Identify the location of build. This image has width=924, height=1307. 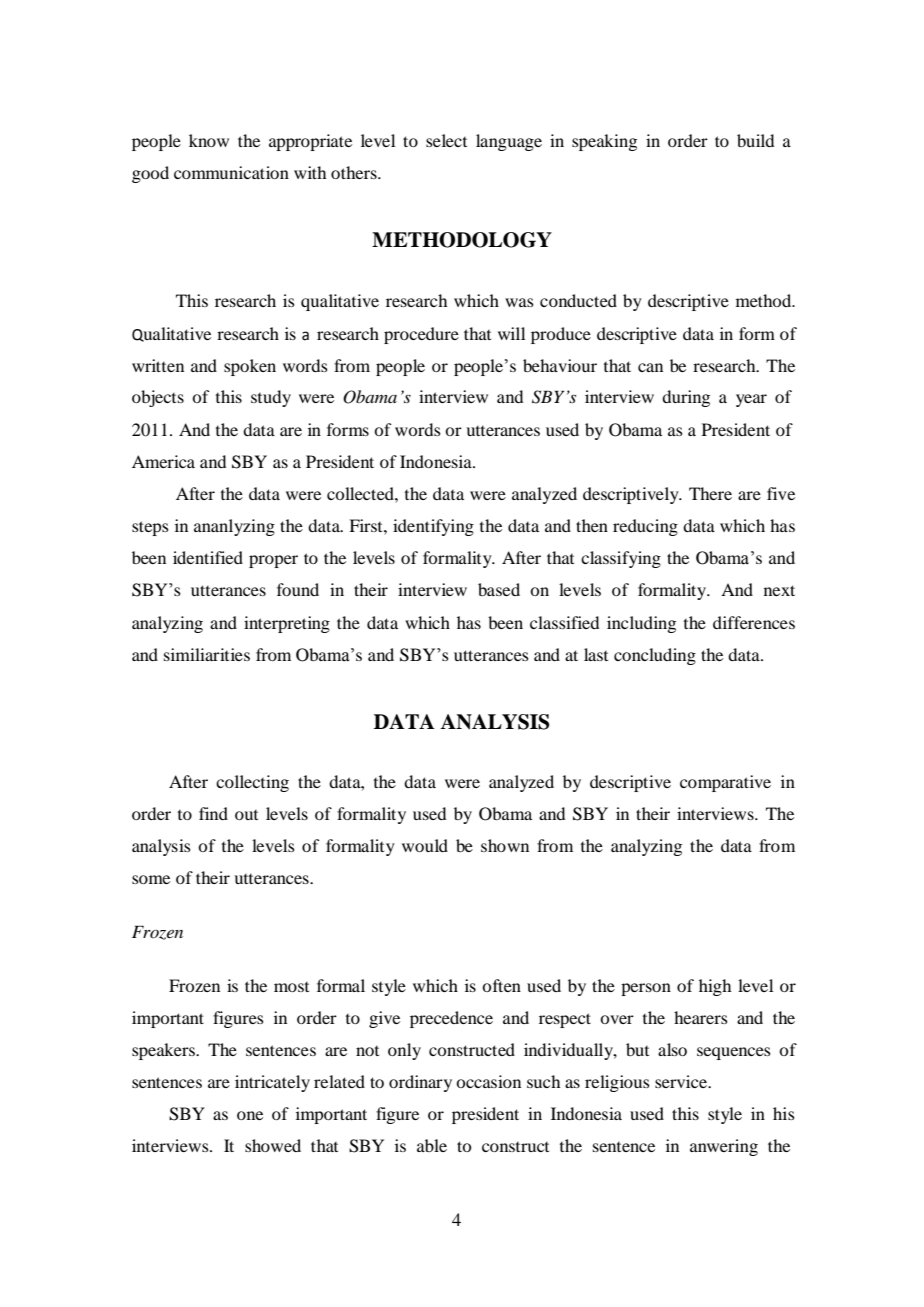
(755, 140).
